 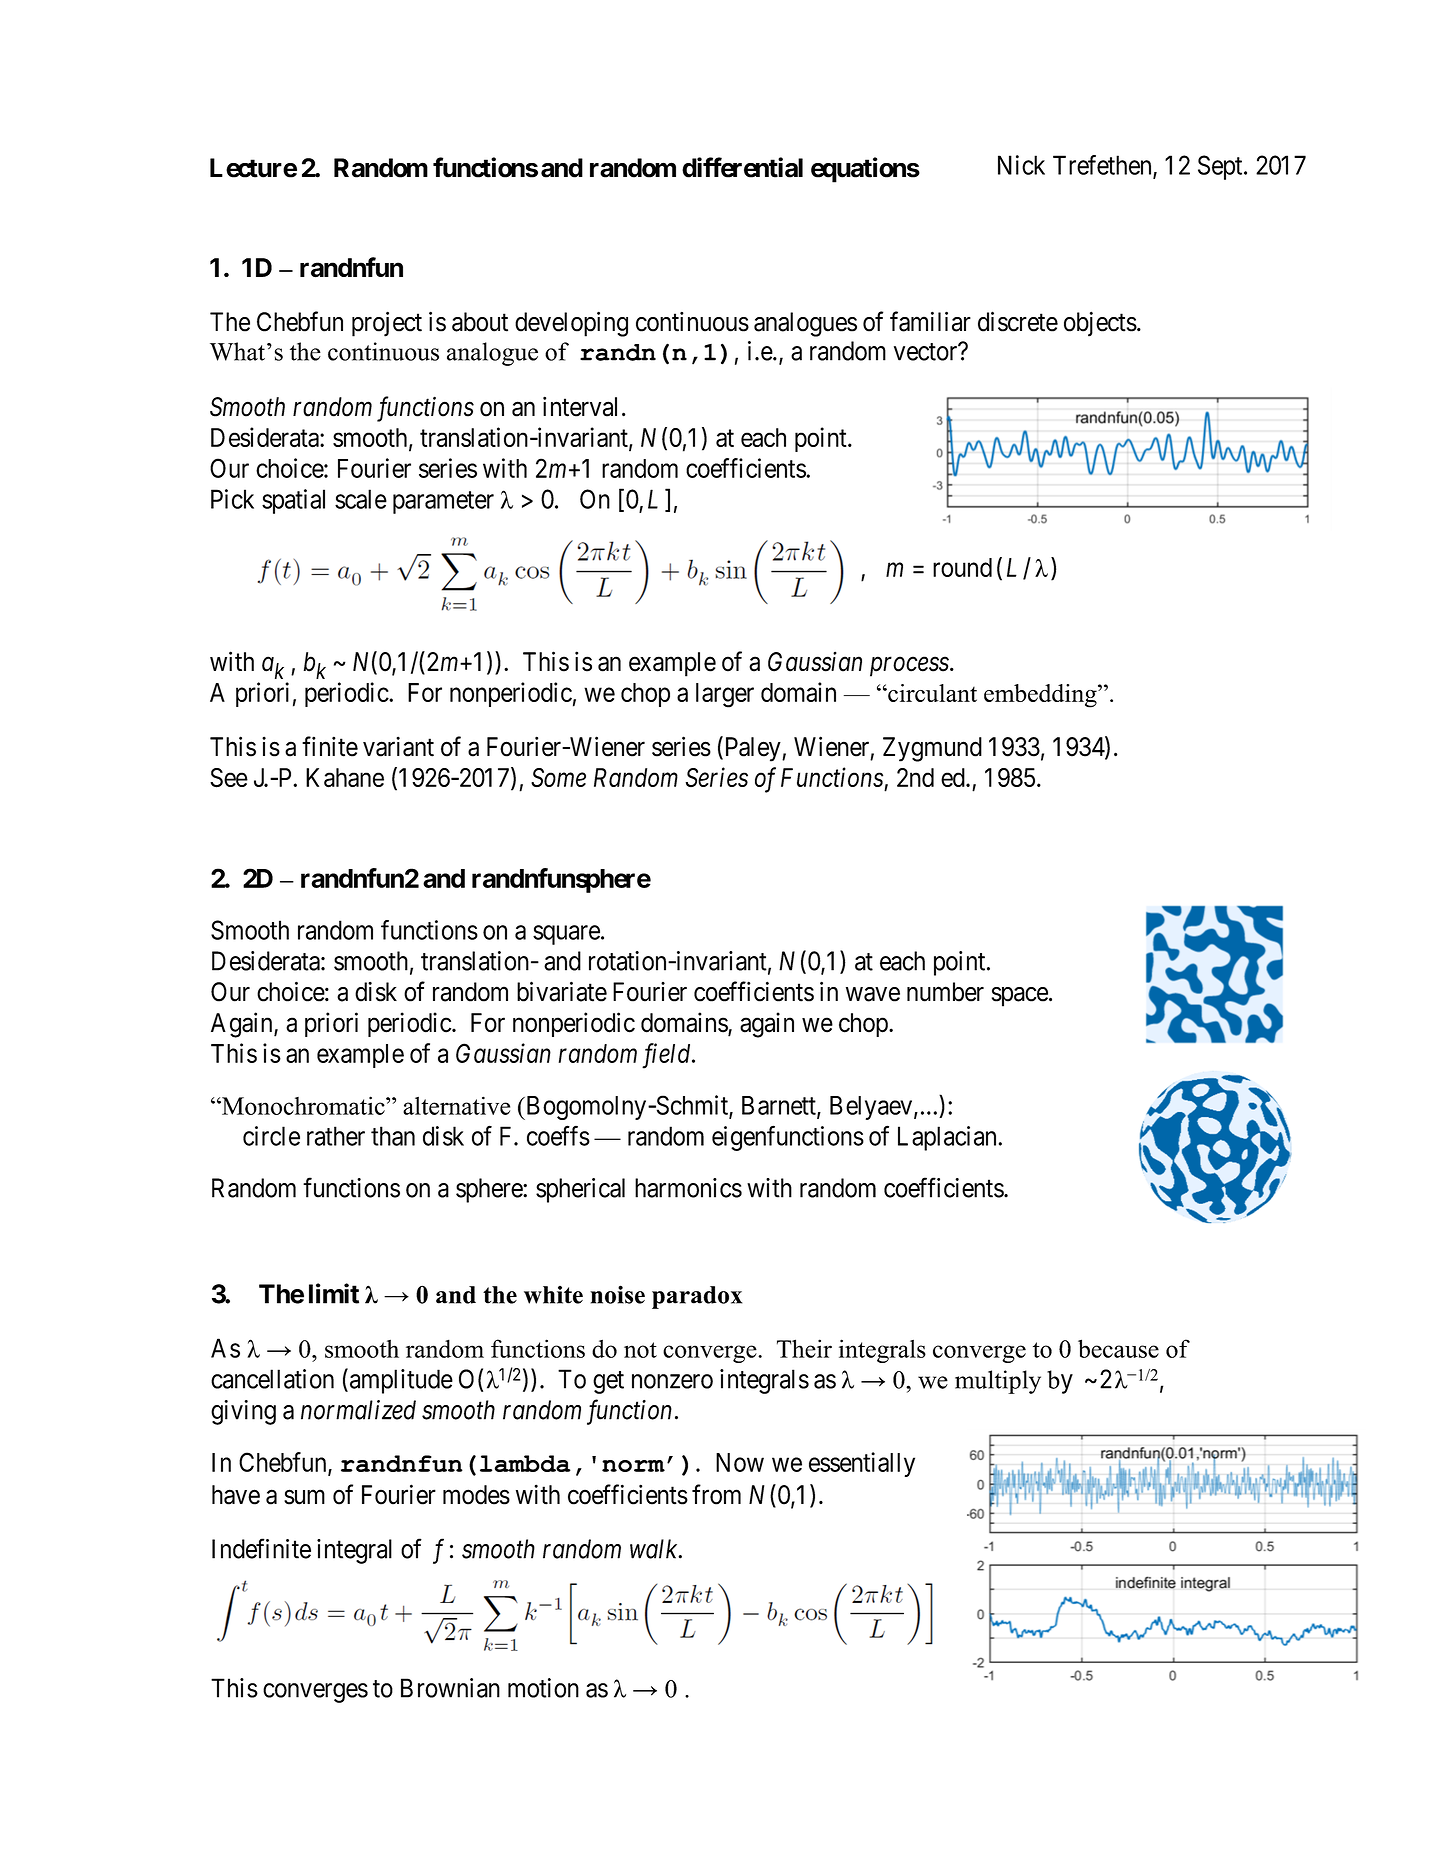 What do you see at coordinates (655, 1549) in the image?
I see `walk` at bounding box center [655, 1549].
